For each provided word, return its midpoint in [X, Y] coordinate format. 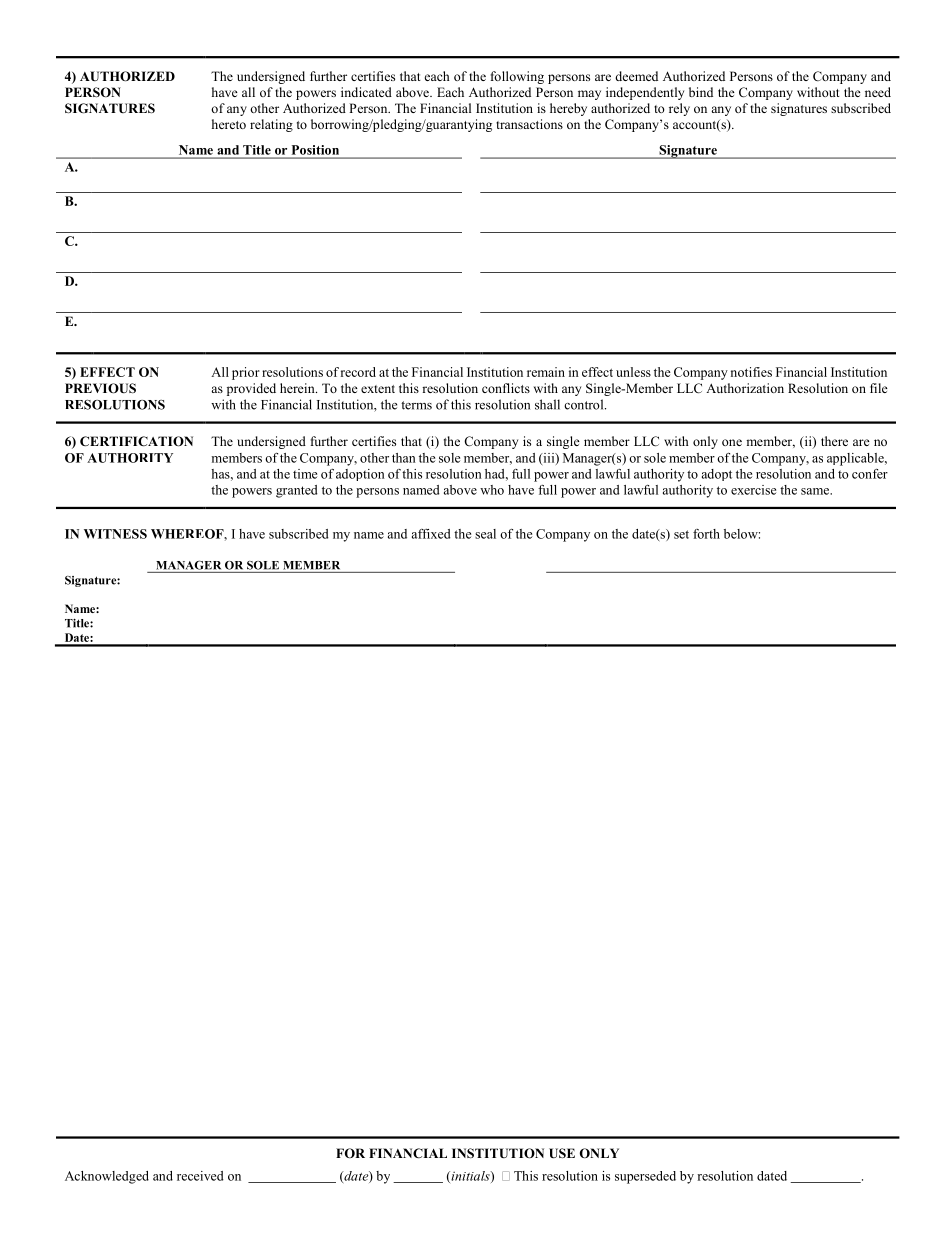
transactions [529, 124]
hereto [229, 124]
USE [562, 1153]
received [200, 1176]
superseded [645, 1177]
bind [701, 92]
